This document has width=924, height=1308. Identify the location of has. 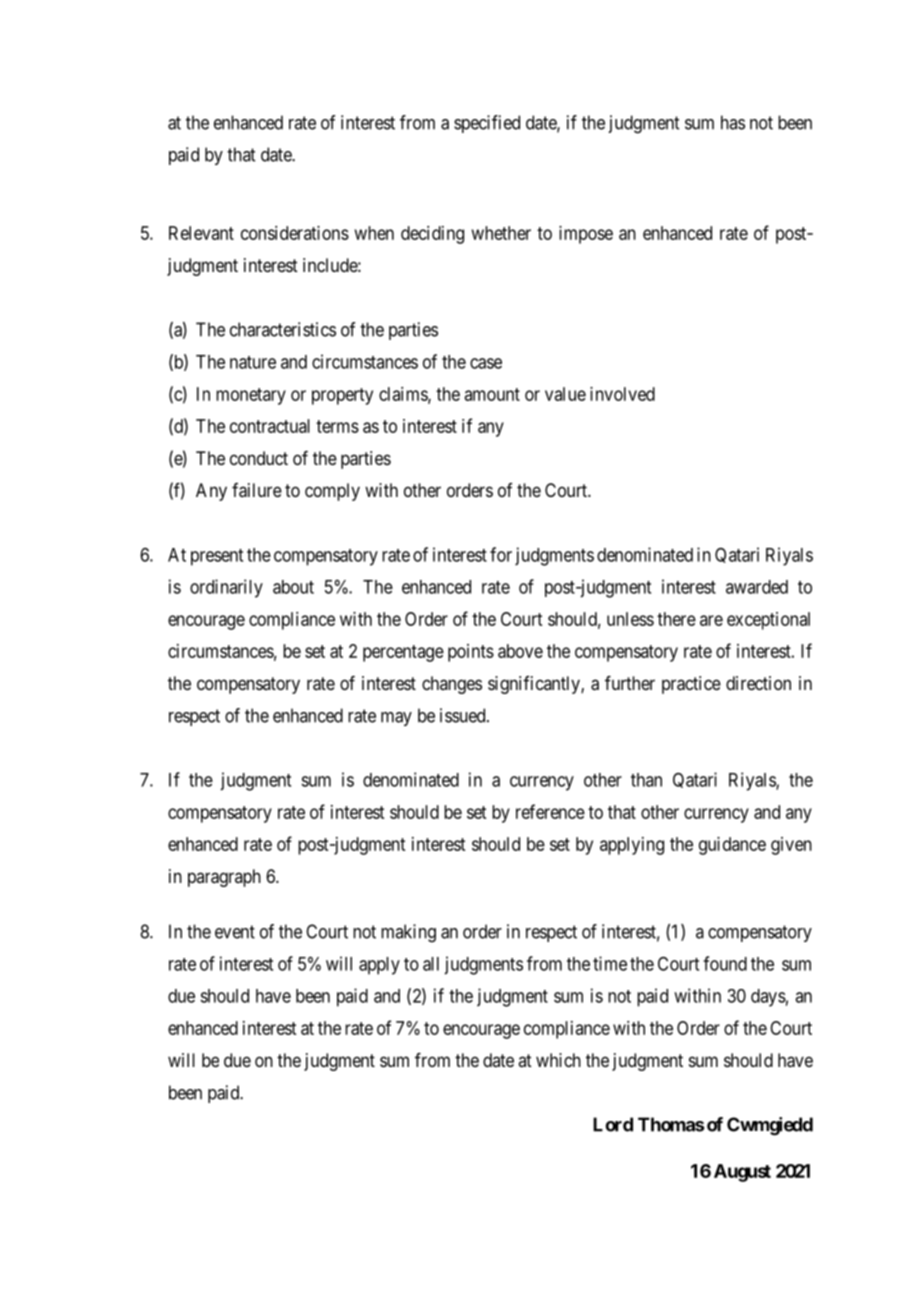
(733, 122).
